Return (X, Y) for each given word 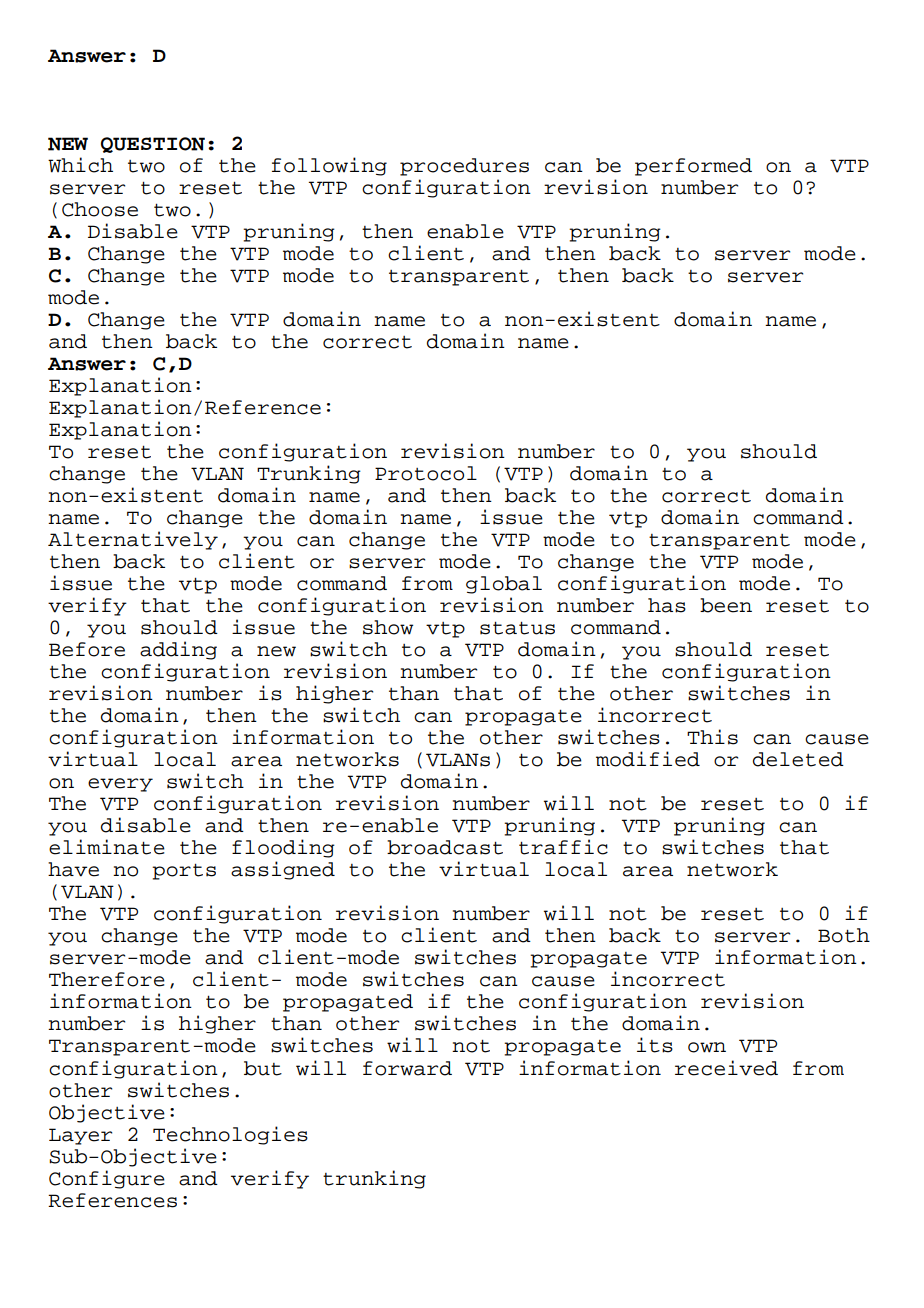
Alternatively (133, 540)
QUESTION (153, 145)
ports (184, 871)
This (712, 737)
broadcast (445, 847)
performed (693, 167)
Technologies (230, 1135)
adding (178, 650)
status (517, 628)
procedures (464, 167)
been (726, 605)
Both (844, 935)
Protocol (426, 473)
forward (407, 1068)
